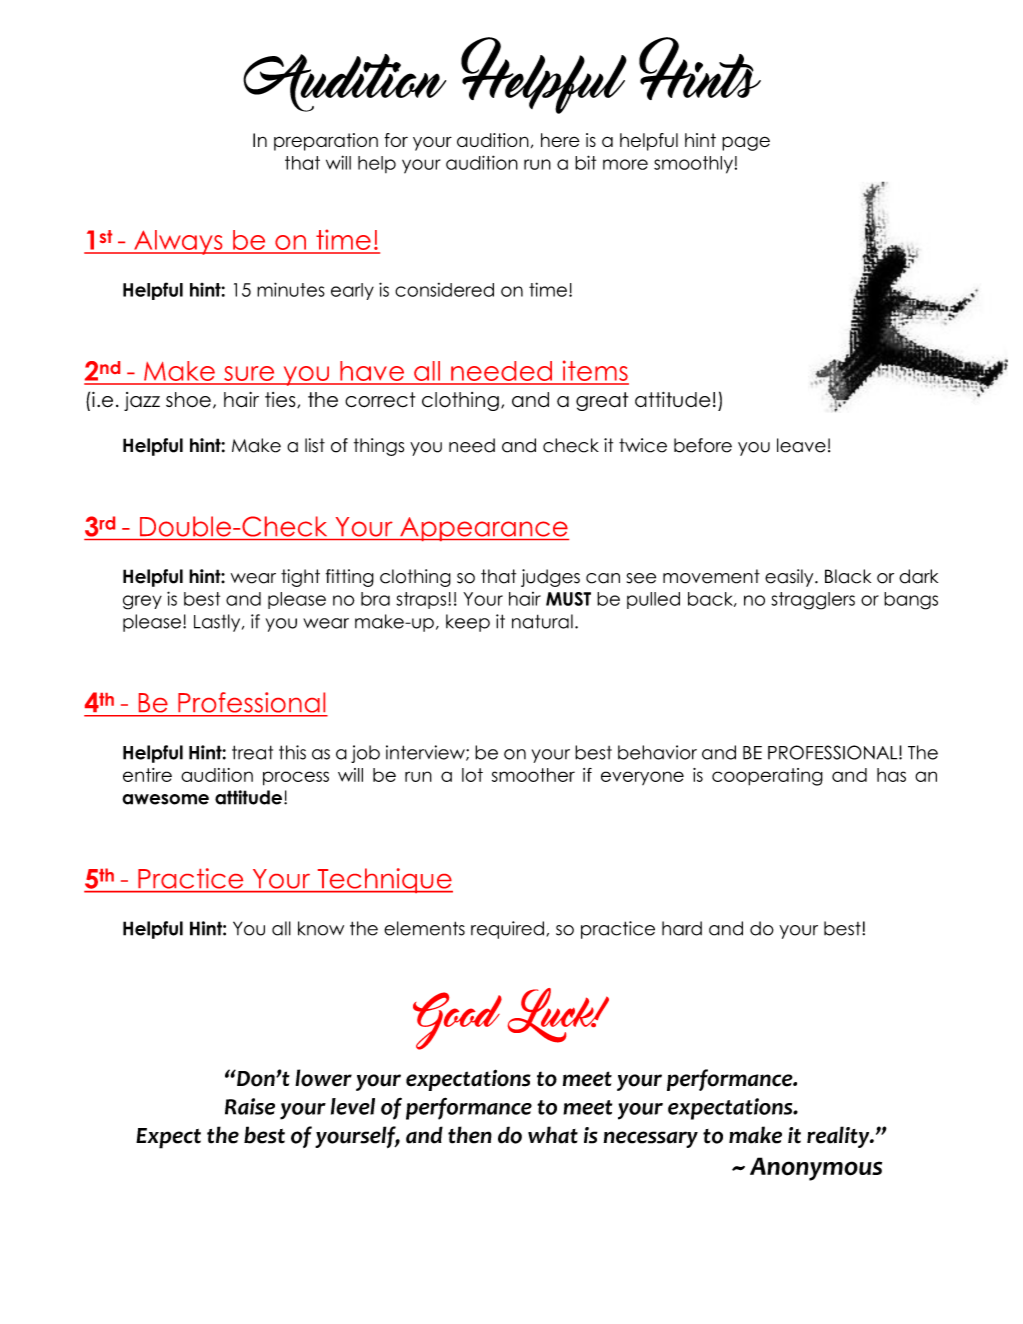  Describe the element at coordinates (250, 1106) in the screenshot. I see `Raise` at that location.
